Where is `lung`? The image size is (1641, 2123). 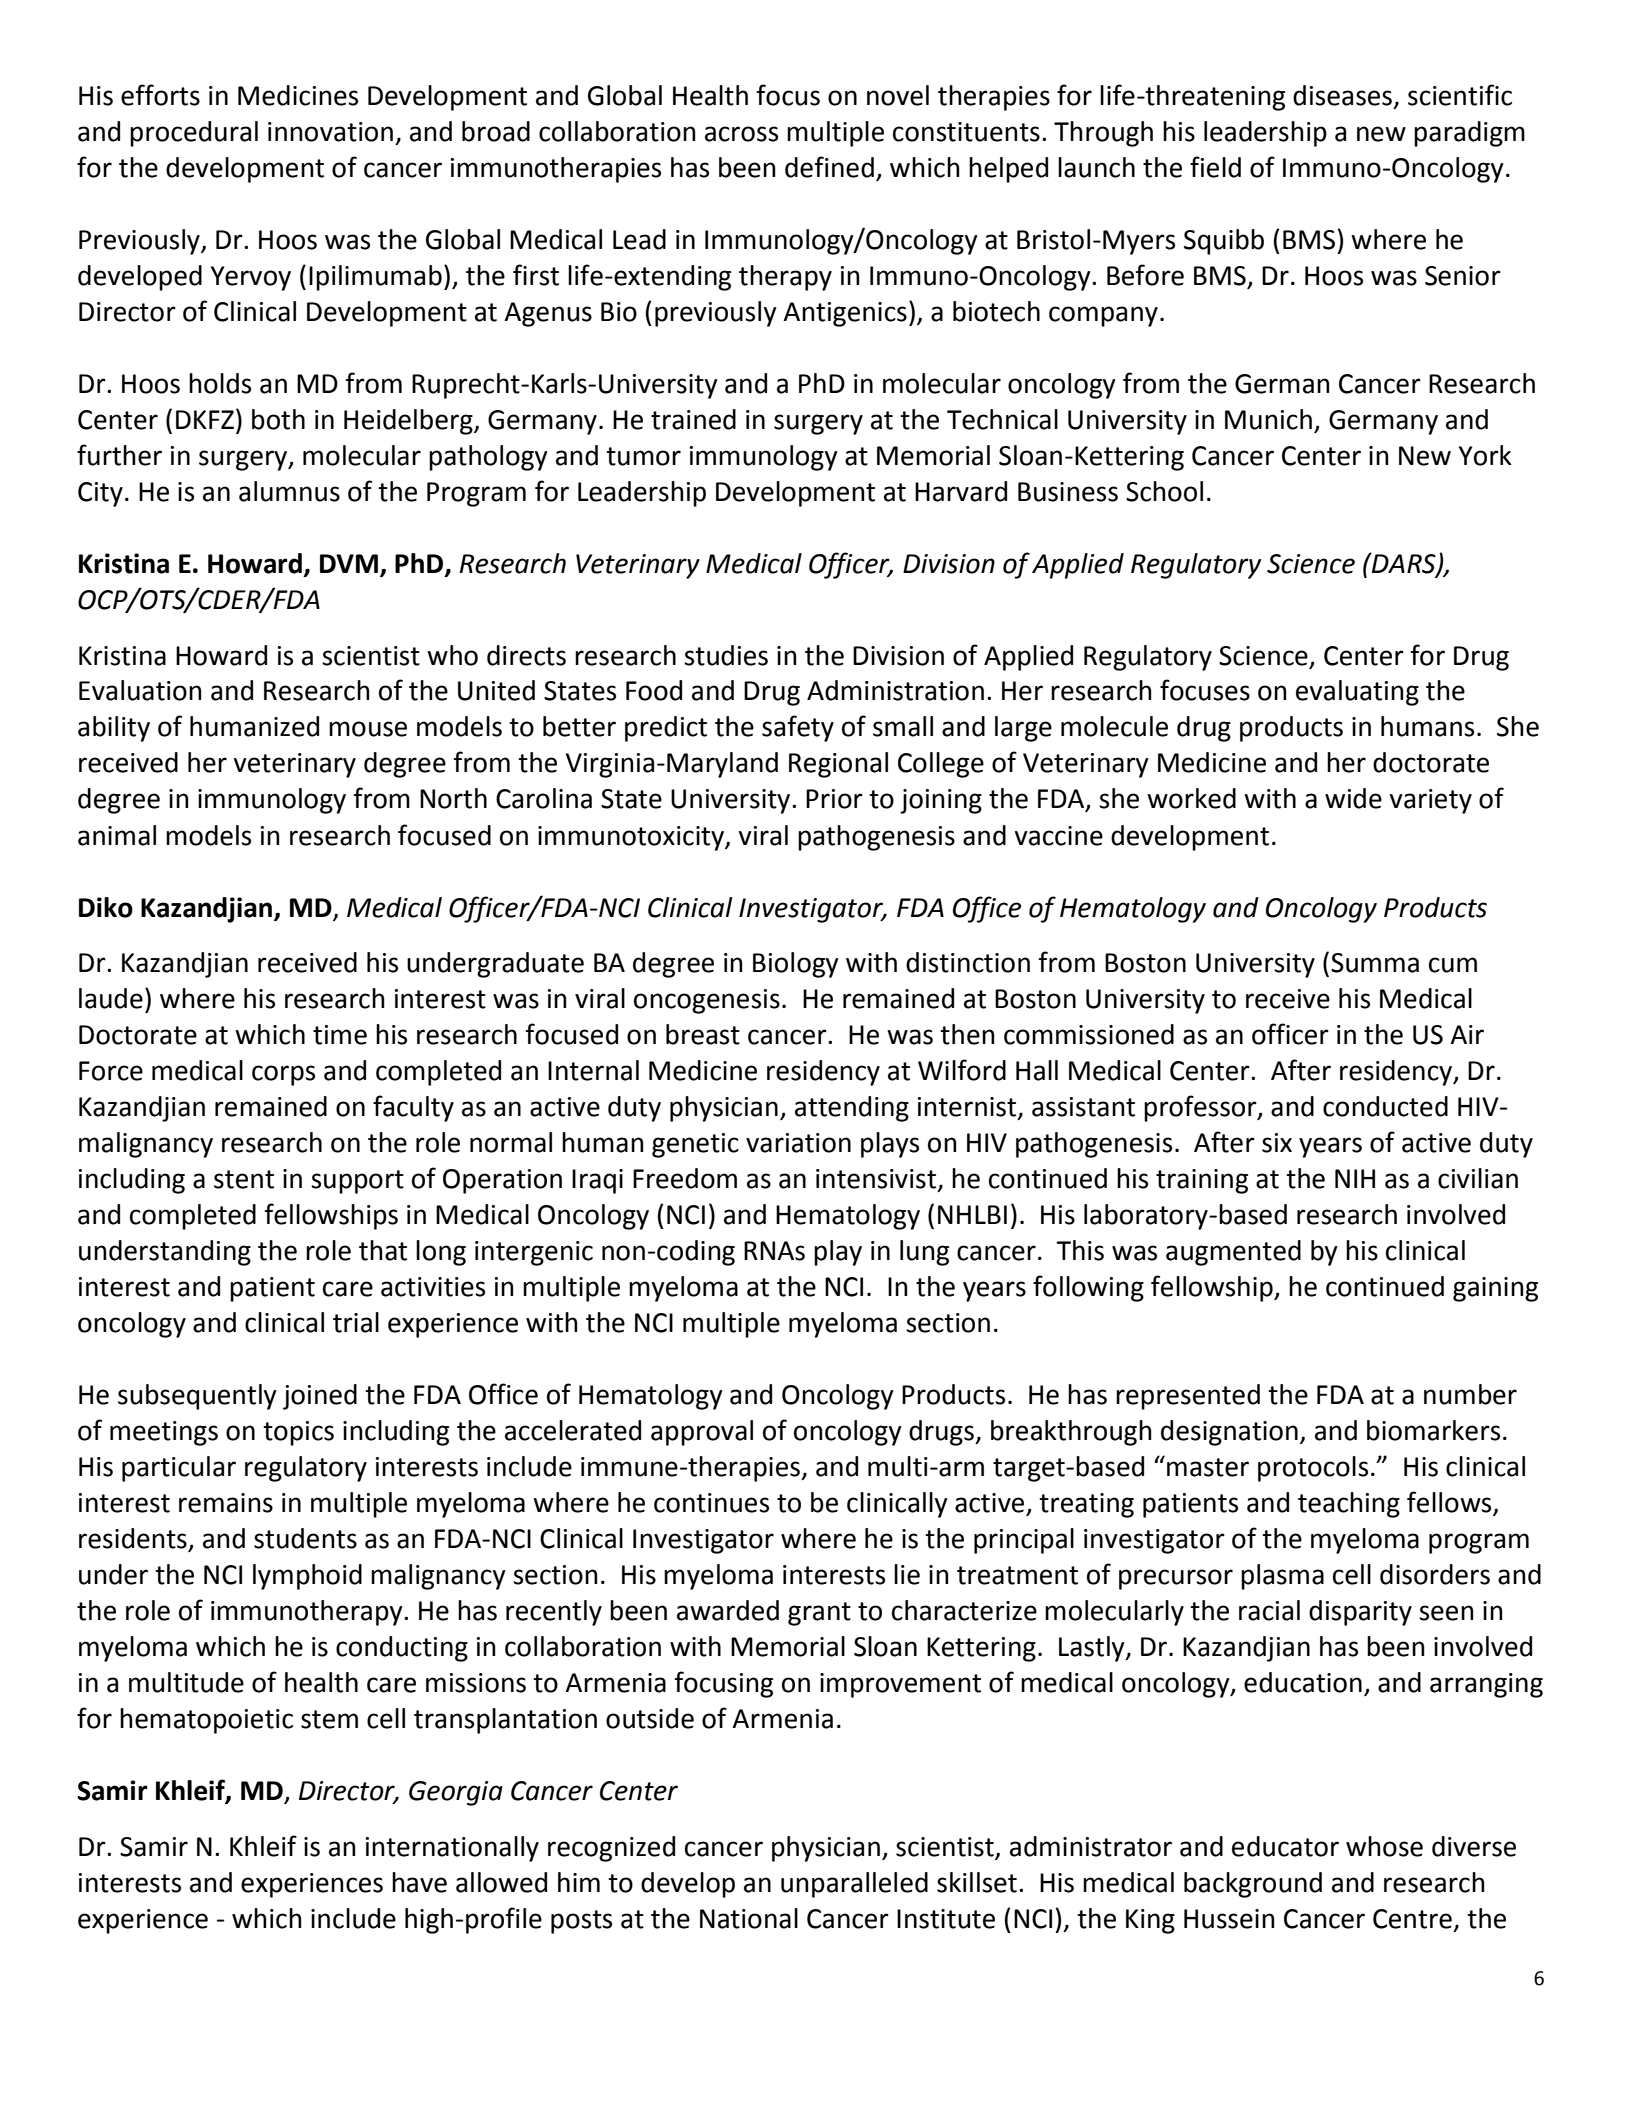
lung is located at coordinates (924, 1253).
